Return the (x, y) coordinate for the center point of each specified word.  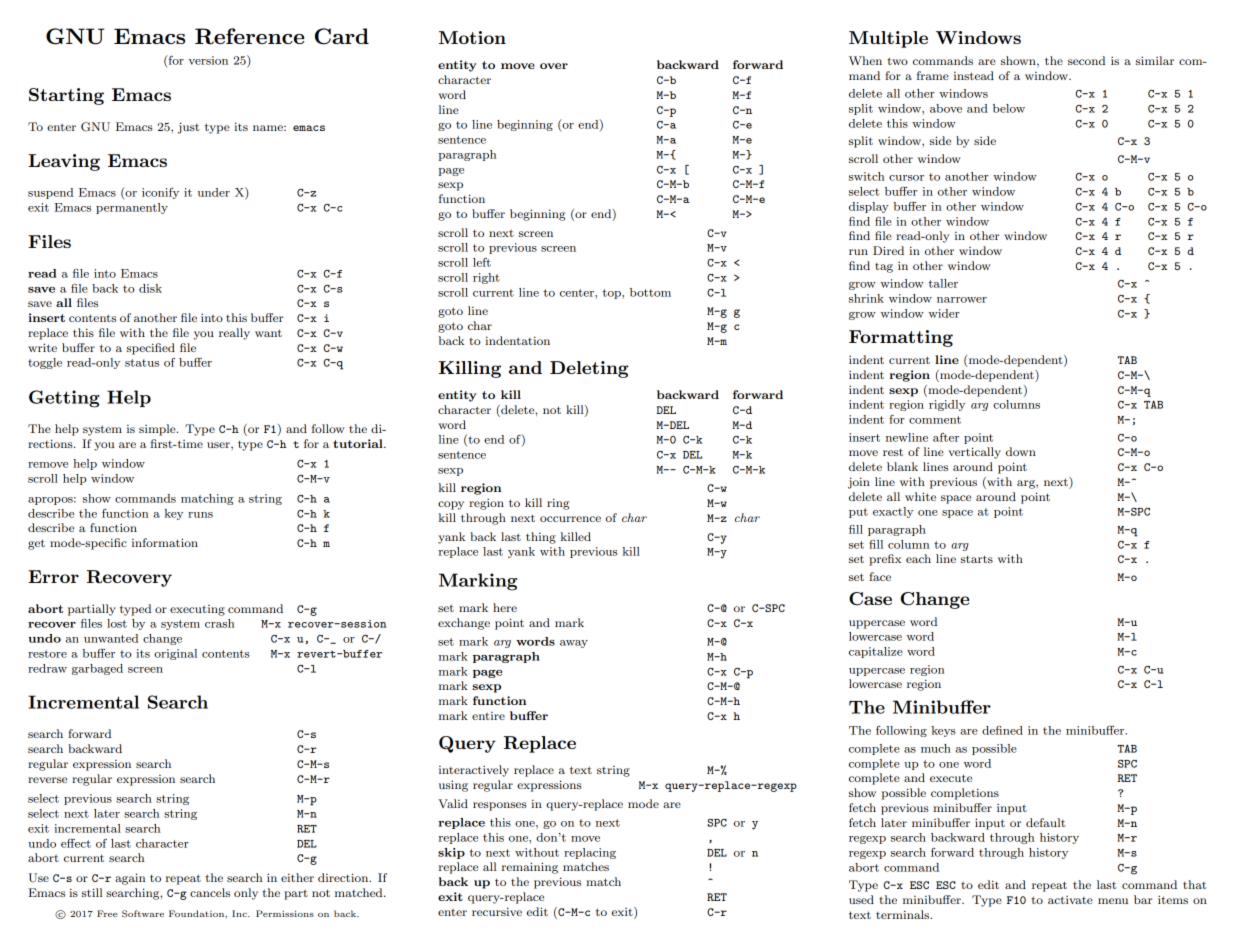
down (1021, 451)
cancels (210, 892)
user (219, 445)
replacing (590, 853)
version (208, 60)
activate (1070, 900)
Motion (472, 37)
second (1086, 60)
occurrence (570, 519)
